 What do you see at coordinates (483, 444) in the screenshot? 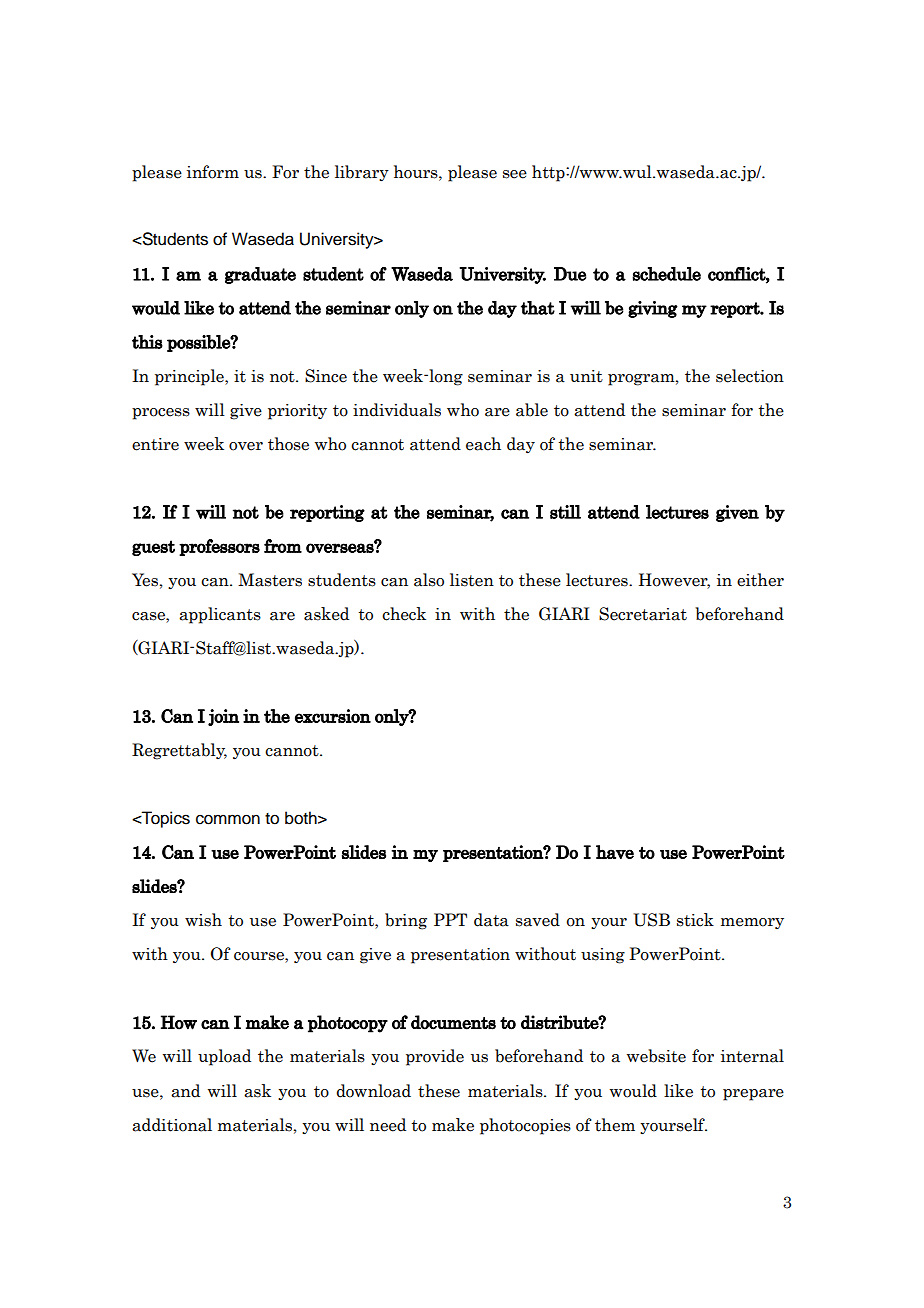
I see `each` at bounding box center [483, 444].
